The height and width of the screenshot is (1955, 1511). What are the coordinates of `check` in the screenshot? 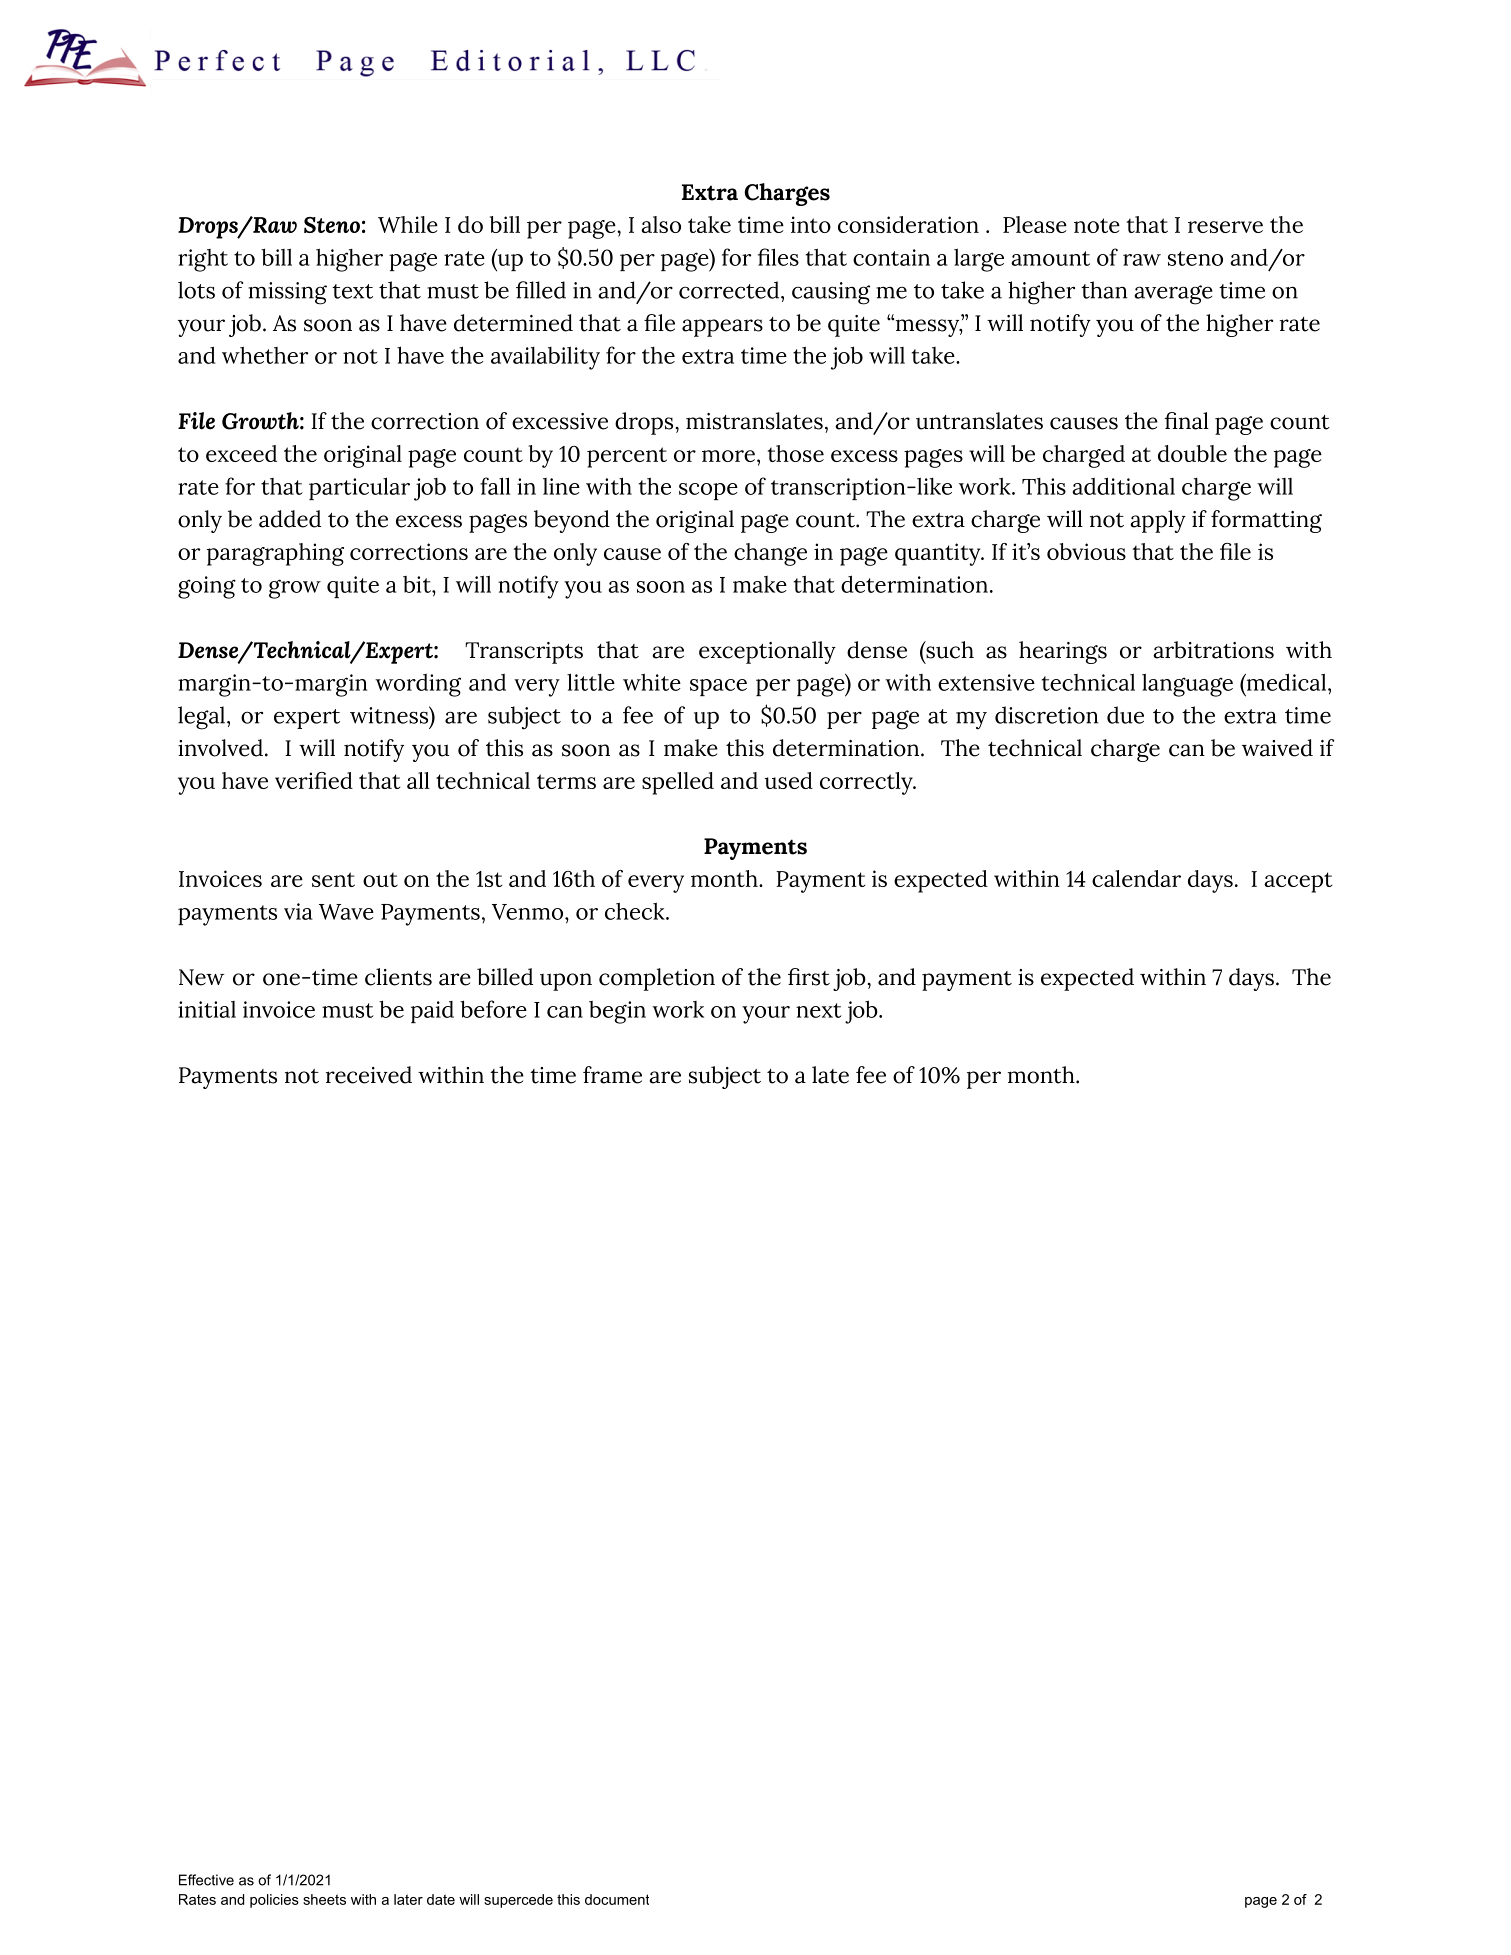 It's located at (636, 911).
